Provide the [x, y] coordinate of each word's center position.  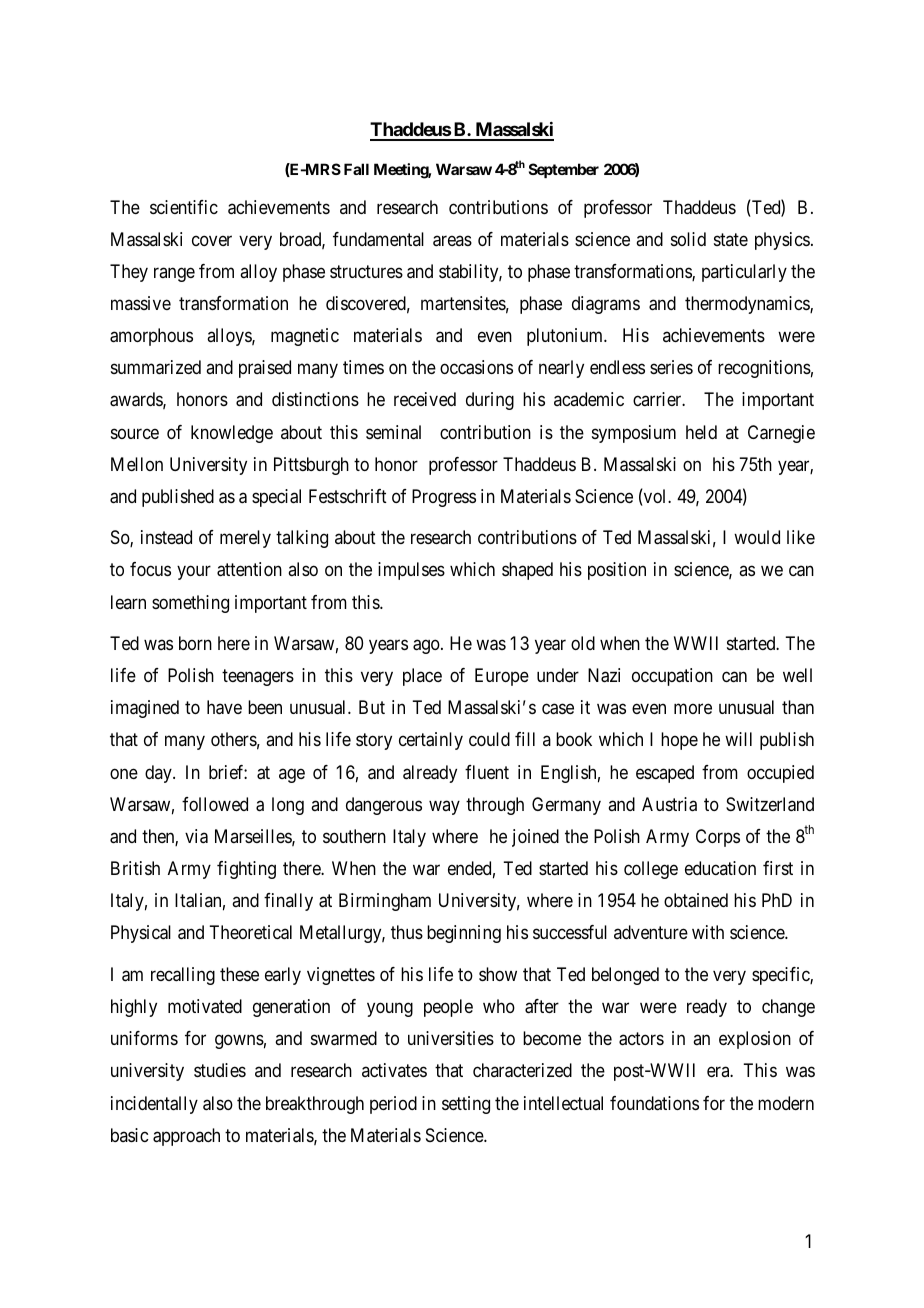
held [701, 432]
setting [466, 1105]
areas [452, 241]
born [195, 643]
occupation [672, 677]
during [490, 401]
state [731, 239]
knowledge [232, 434]
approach [186, 1137]
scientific [184, 207]
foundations [654, 1103]
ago [427, 647]
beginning [464, 934]
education [720, 868]
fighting [246, 870]
